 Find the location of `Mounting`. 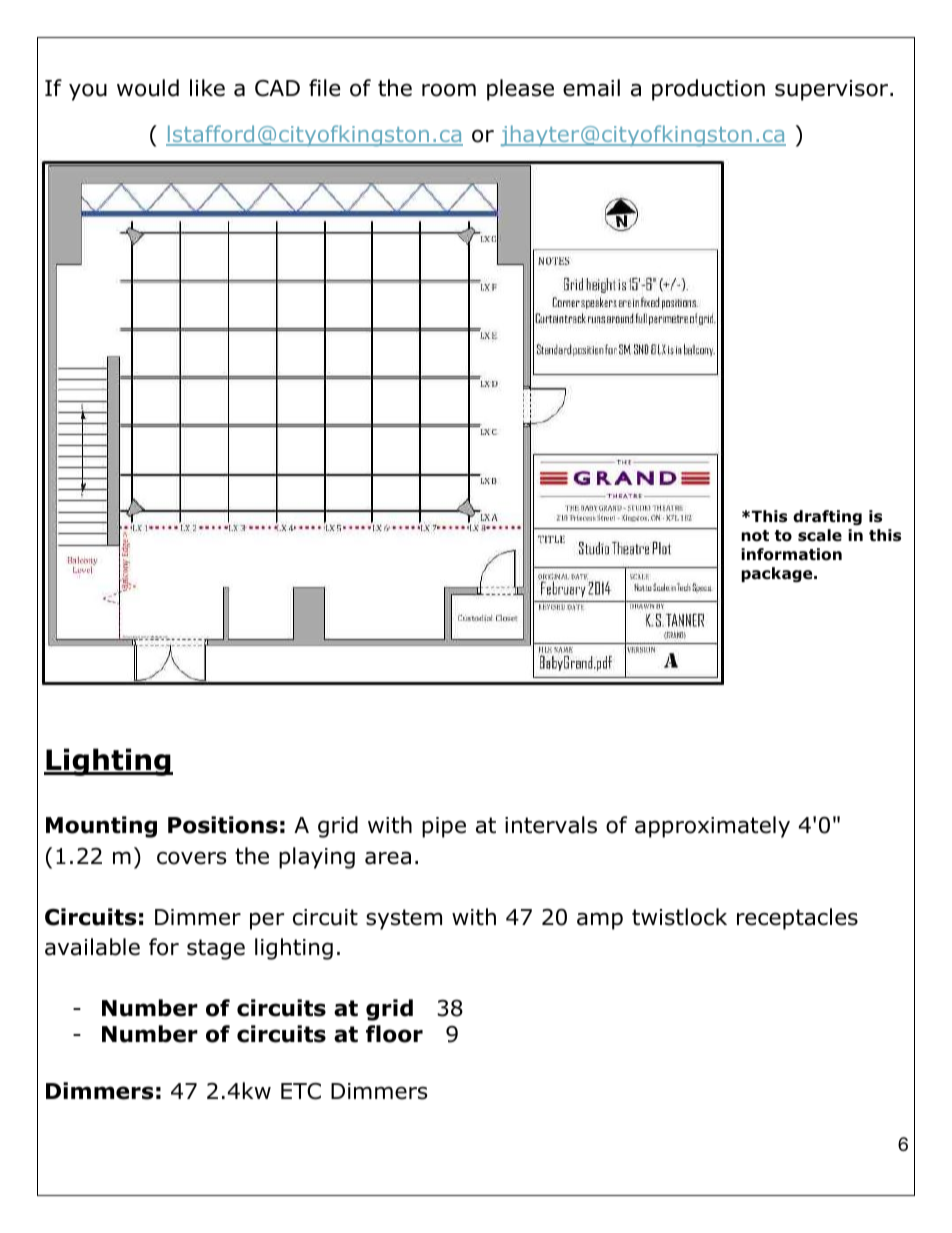

Mounting is located at coordinates (101, 827).
